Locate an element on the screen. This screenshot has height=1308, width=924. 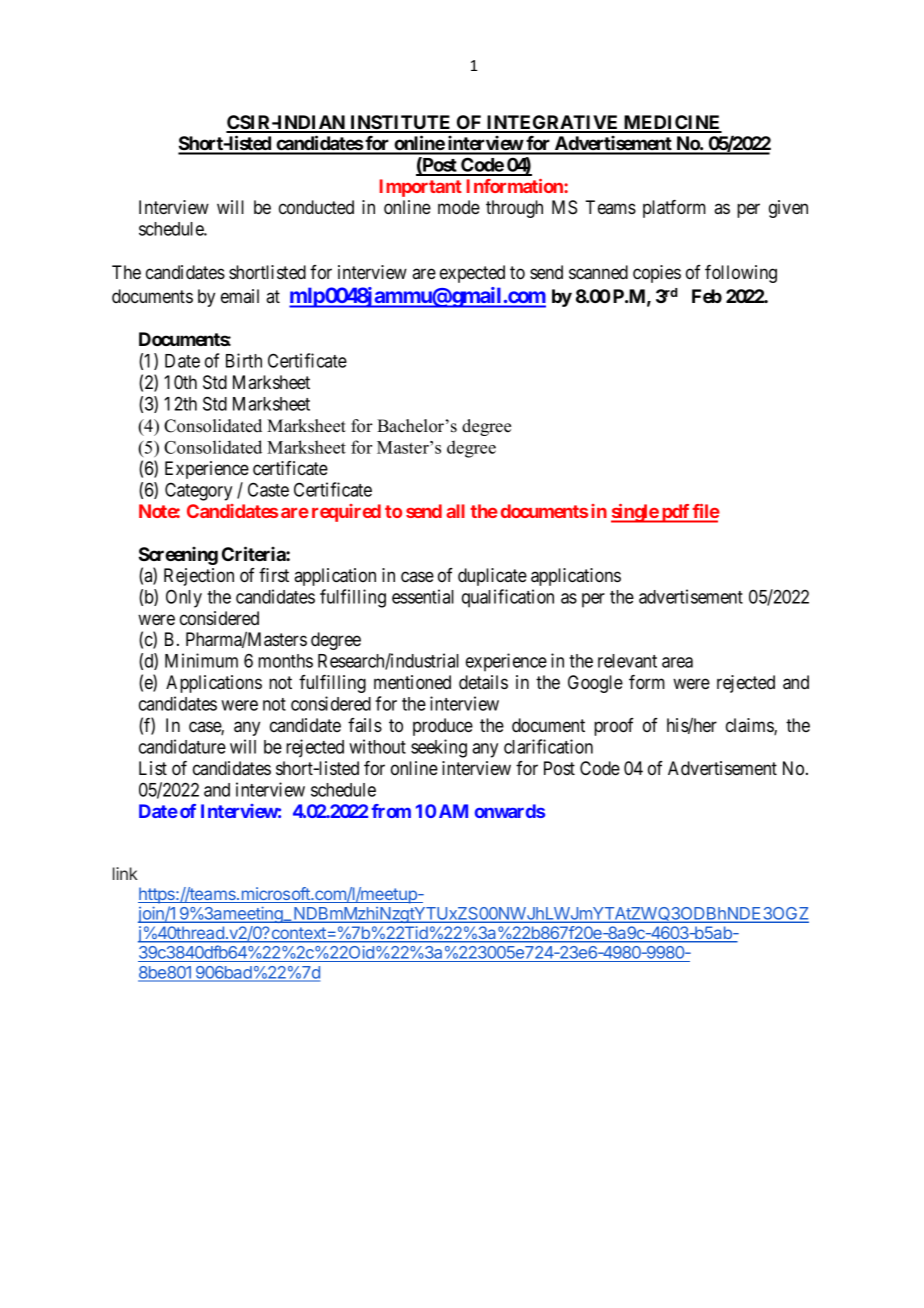
link is located at coordinates (125, 873).
